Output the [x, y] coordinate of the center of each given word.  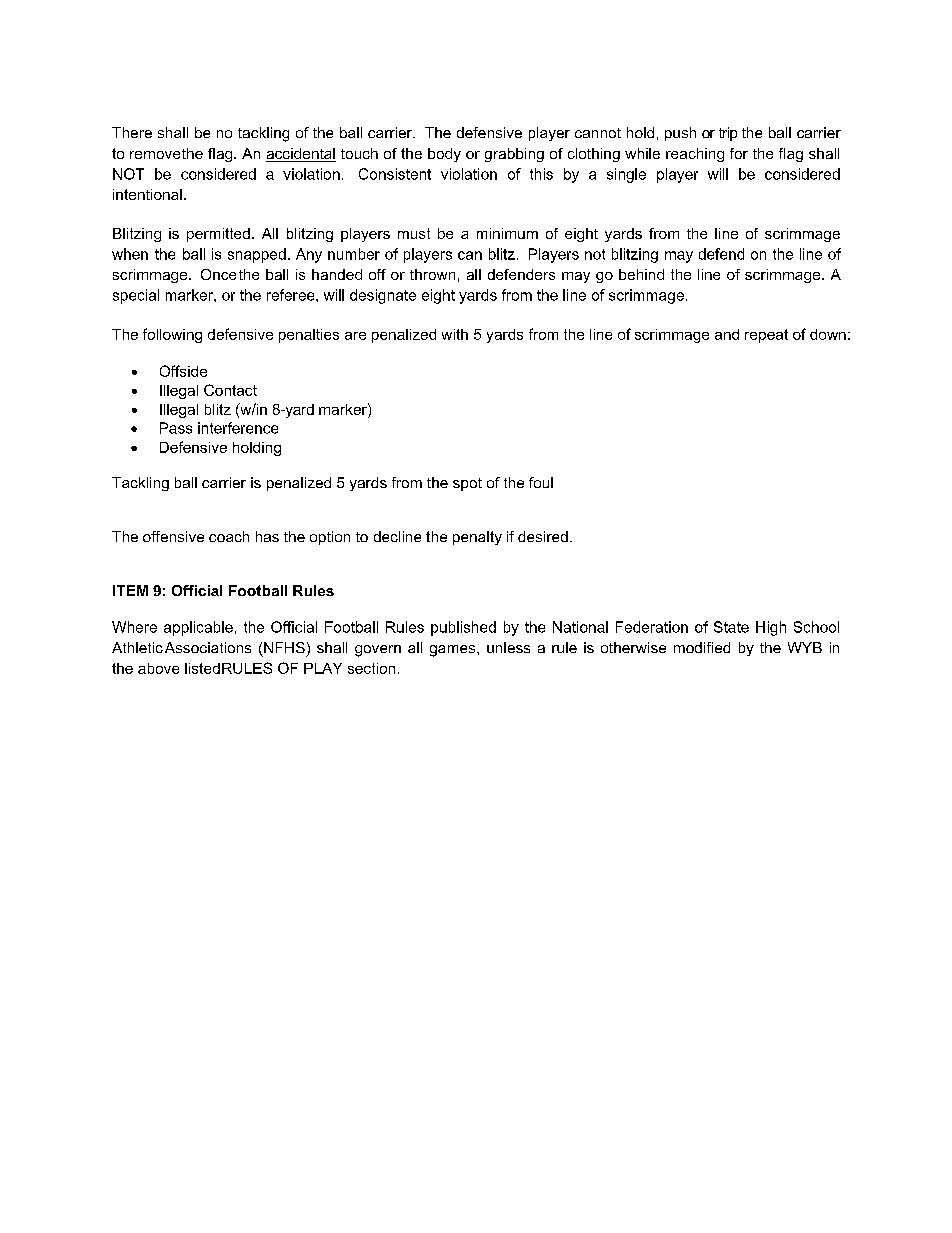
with [455, 334]
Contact [230, 390]
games [454, 651]
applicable [198, 628]
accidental [301, 155]
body [444, 155]
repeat [766, 336]
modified [702, 647]
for [739, 153]
